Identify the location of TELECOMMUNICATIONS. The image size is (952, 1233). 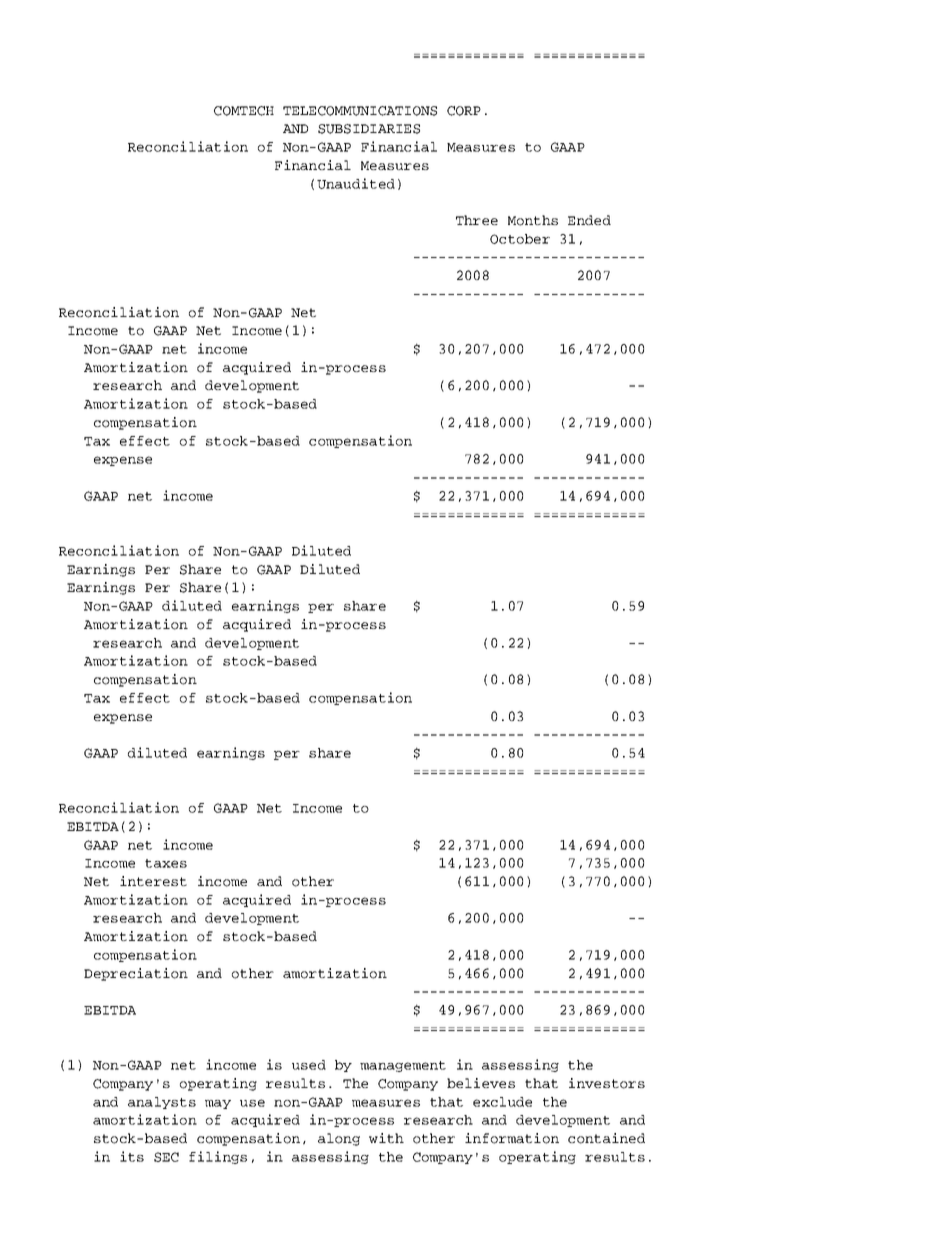
(360, 111).
